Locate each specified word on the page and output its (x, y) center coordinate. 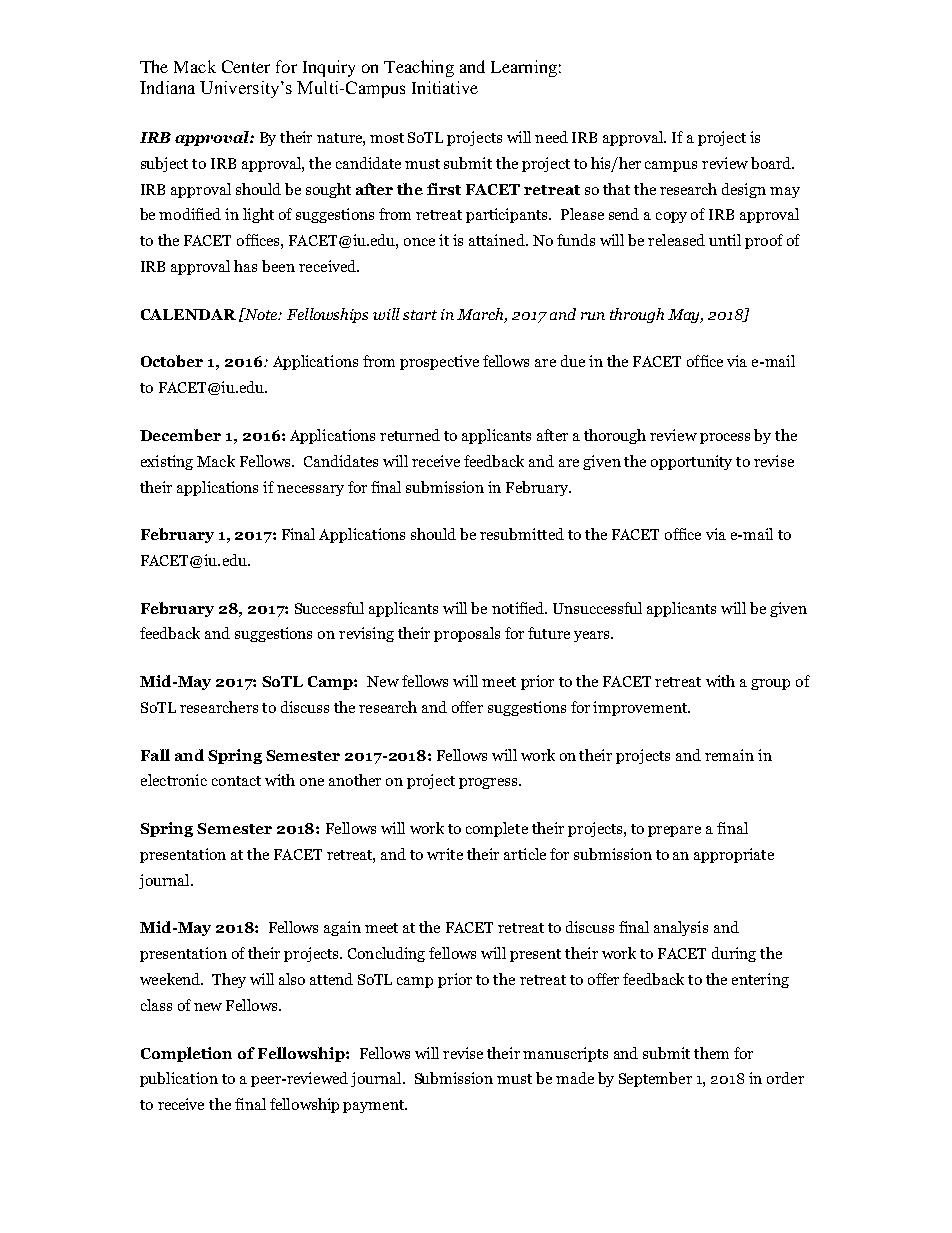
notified (519, 608)
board (772, 163)
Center (246, 66)
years (593, 636)
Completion (186, 1054)
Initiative (445, 87)
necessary (310, 490)
